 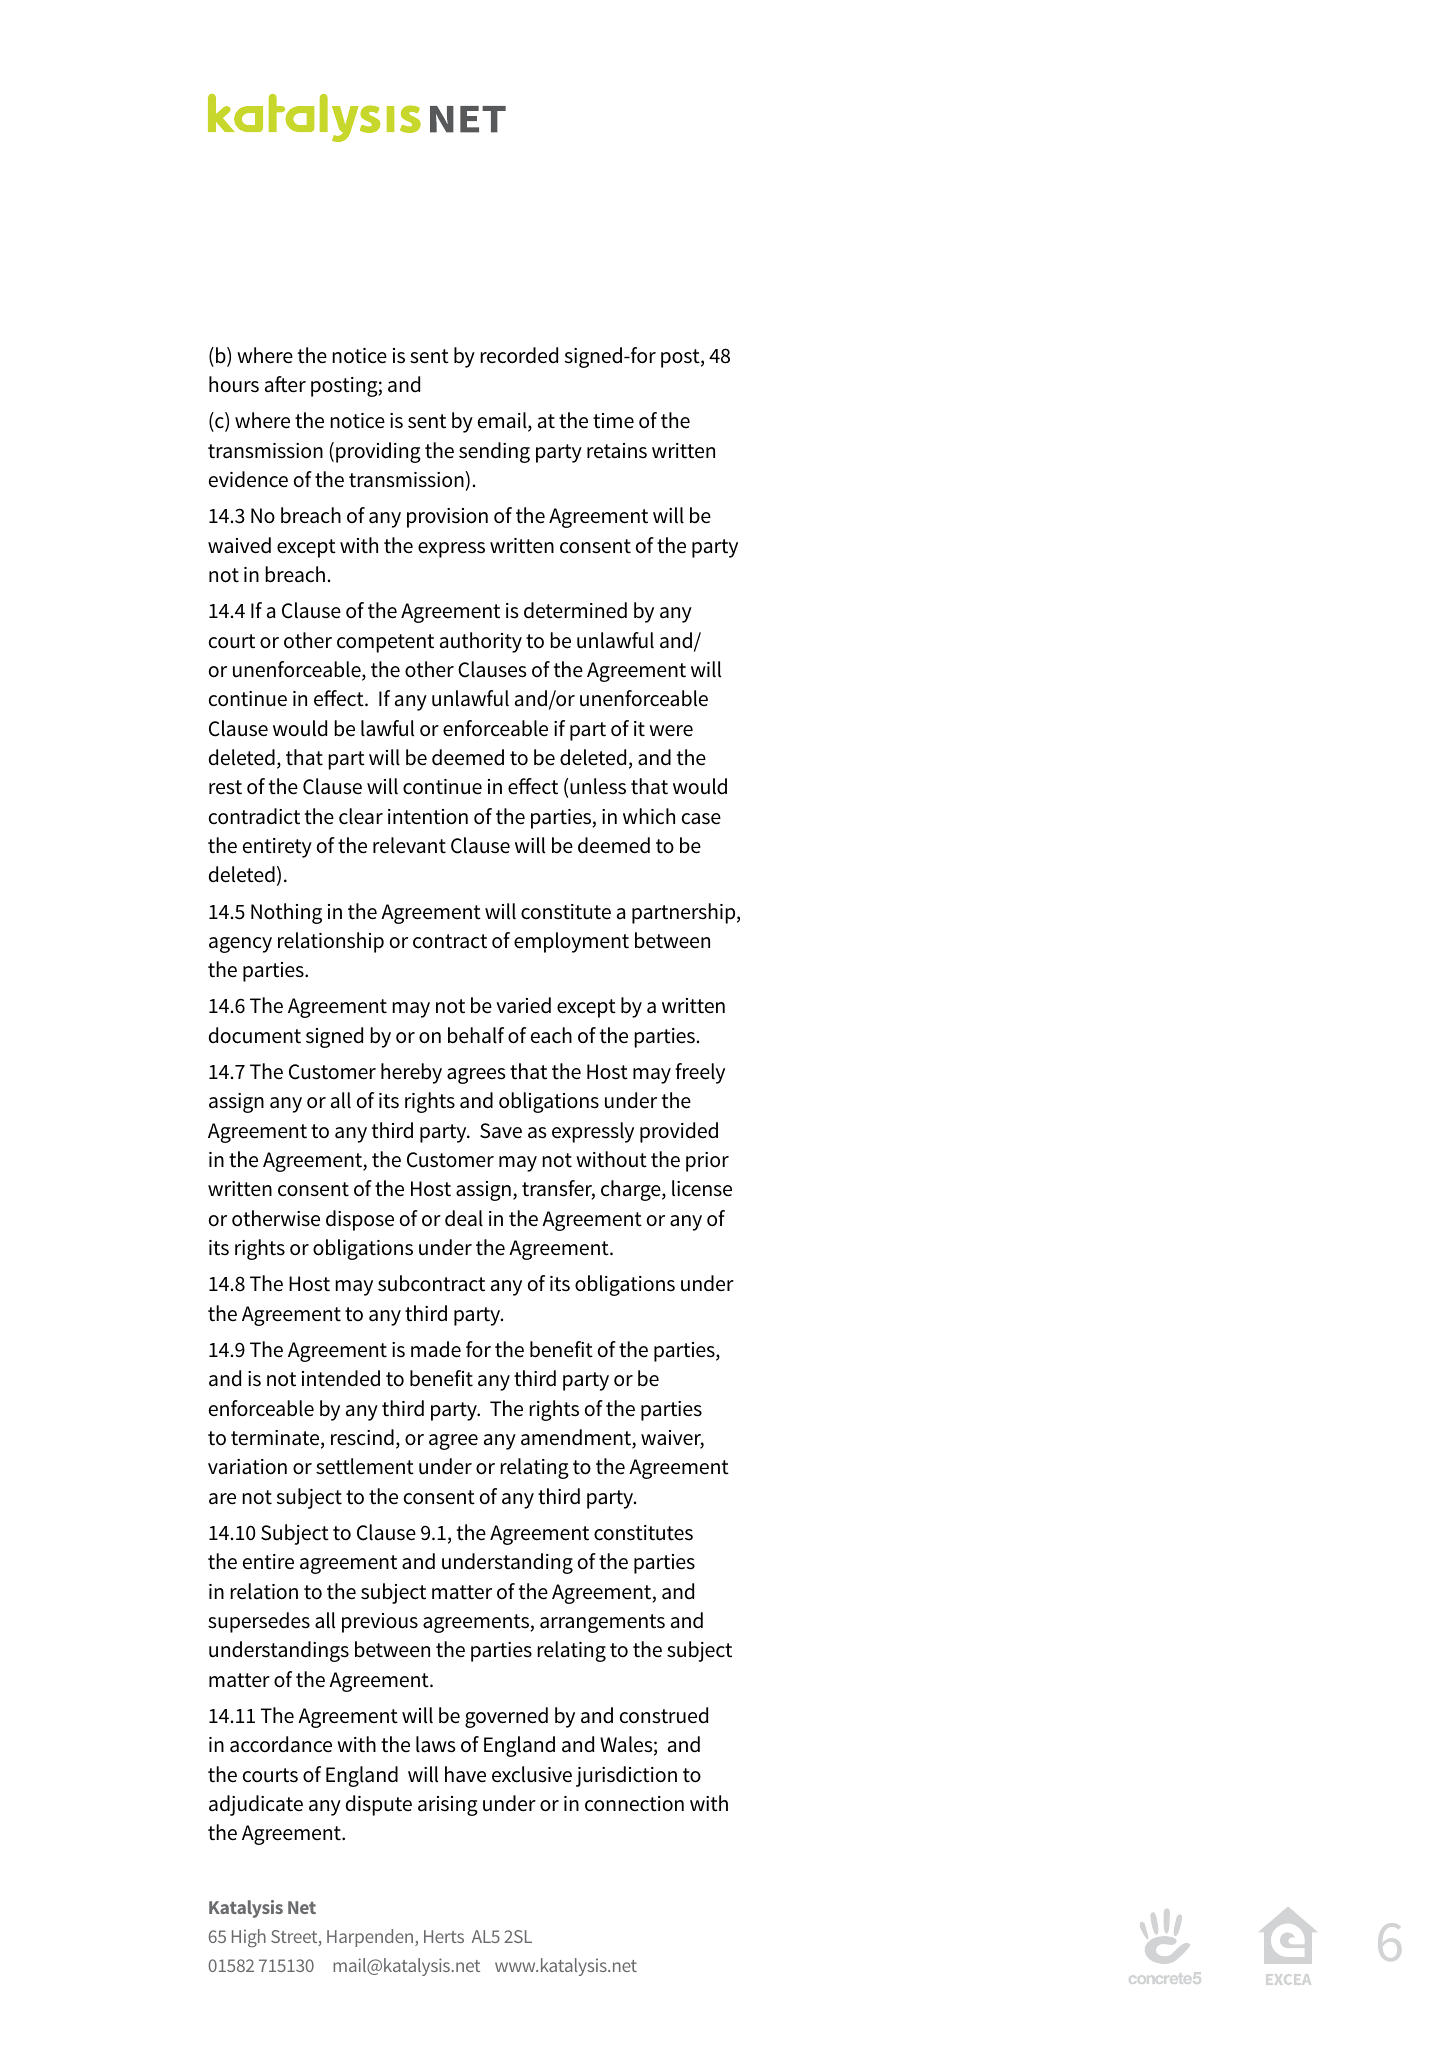 I want to click on sending, so click(x=494, y=452).
